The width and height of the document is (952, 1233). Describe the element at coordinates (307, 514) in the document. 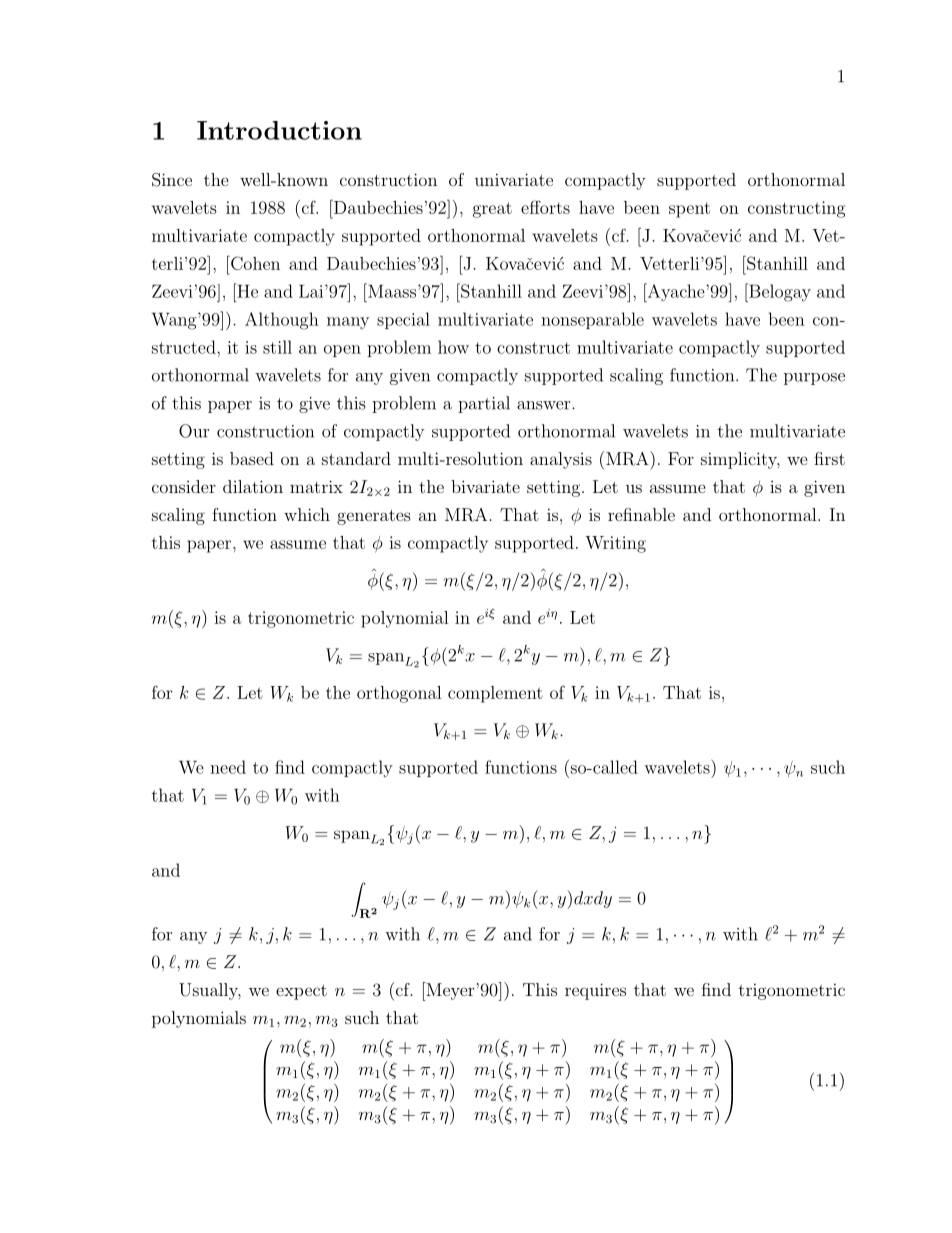

I see `which` at that location.
